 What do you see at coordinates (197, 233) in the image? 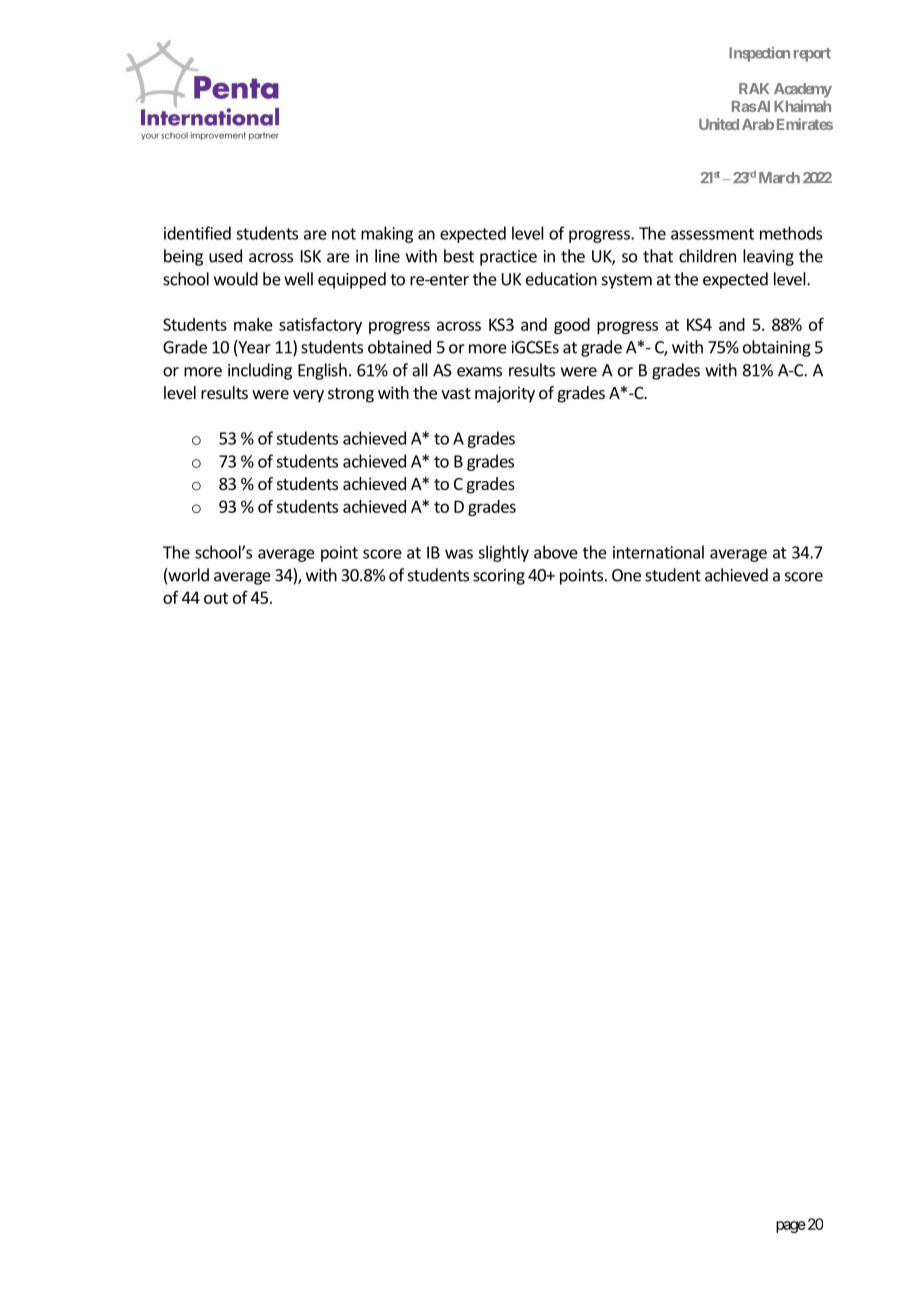
I see `identified` at bounding box center [197, 233].
